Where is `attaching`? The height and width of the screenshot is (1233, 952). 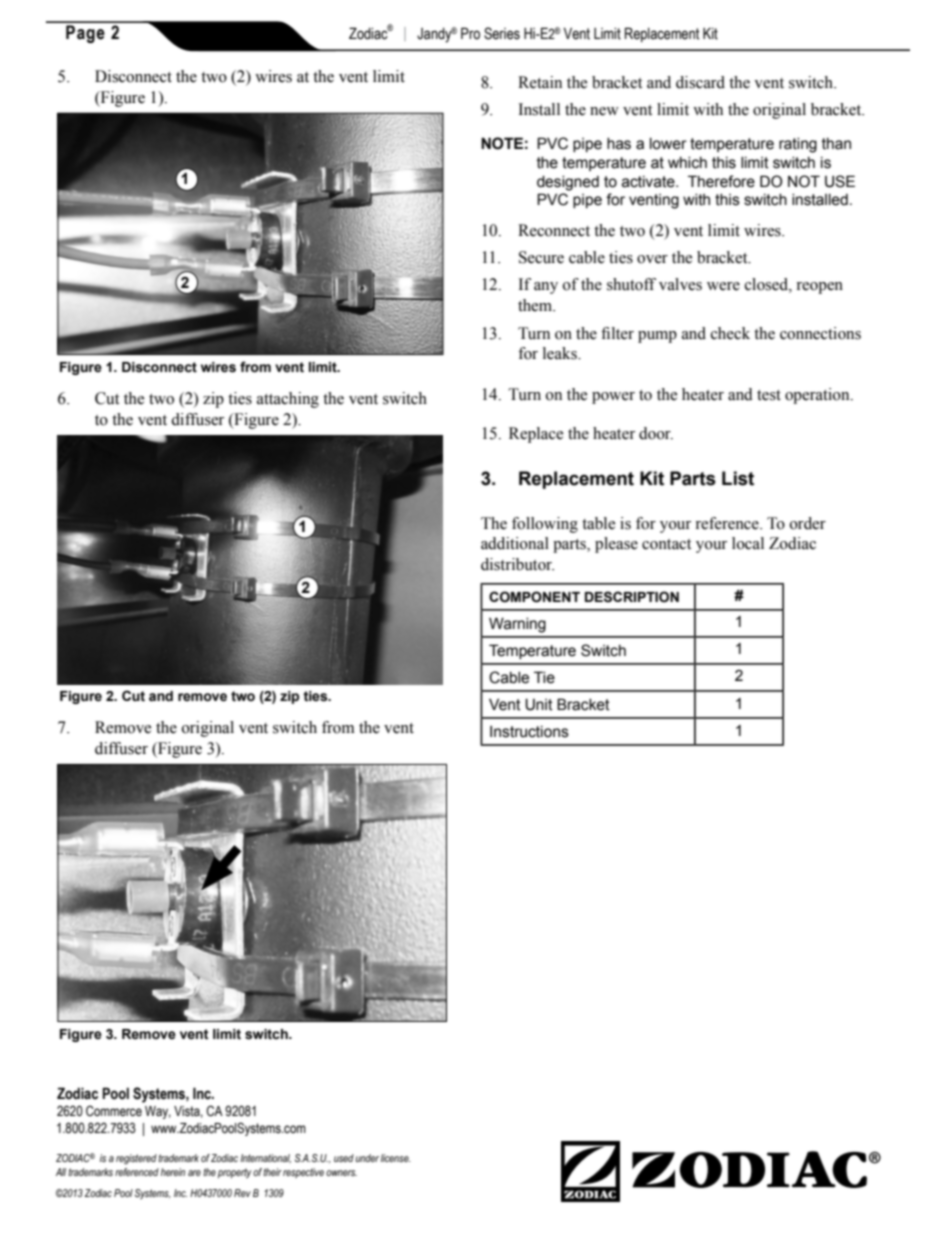 attaching is located at coordinates (288, 400).
